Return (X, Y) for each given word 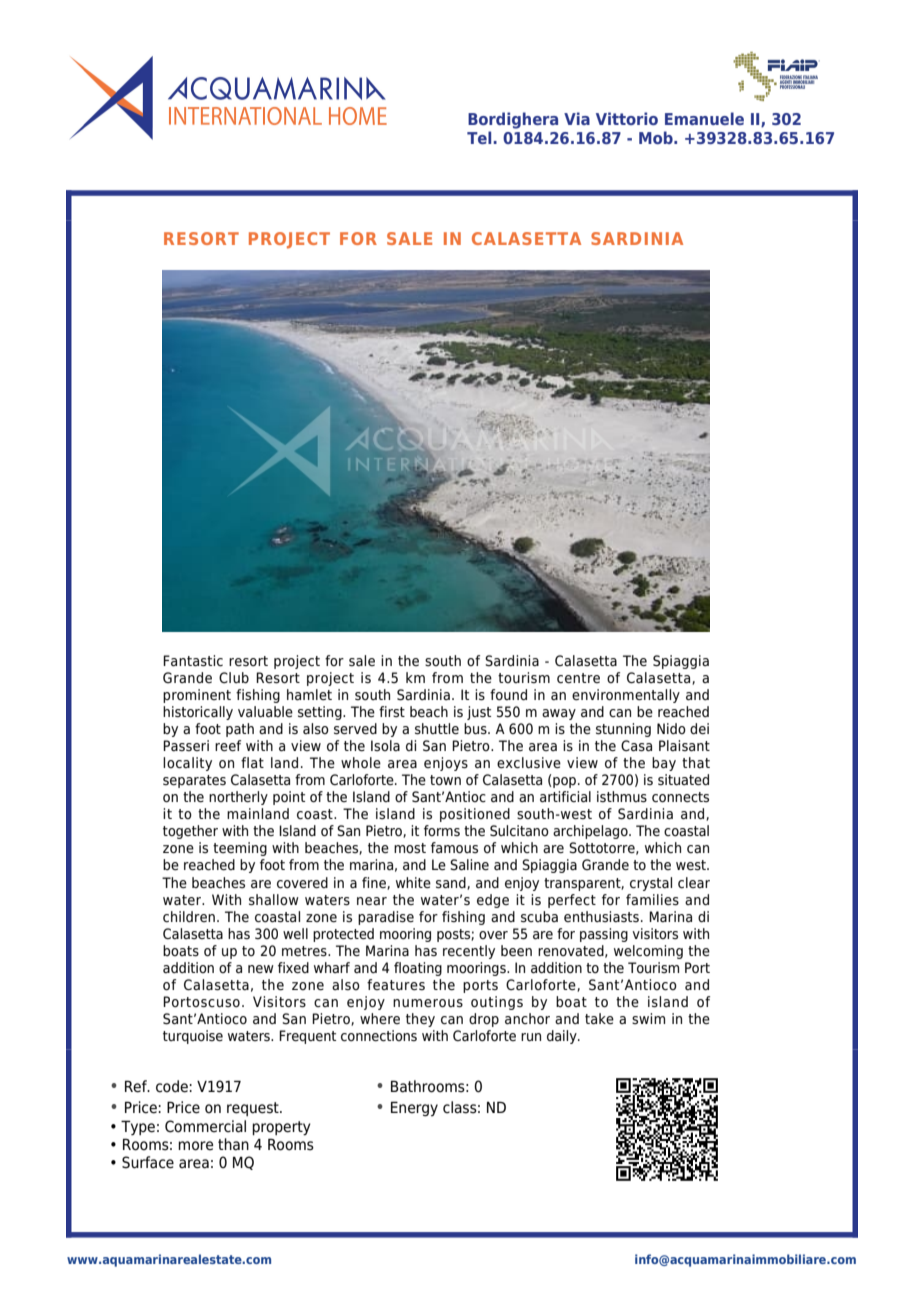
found (508, 694)
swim (648, 1018)
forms (442, 830)
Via (577, 118)
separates (194, 781)
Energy (414, 1108)
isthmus (622, 797)
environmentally (626, 696)
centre (578, 678)
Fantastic (193, 661)
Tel (479, 137)
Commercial (205, 1126)
